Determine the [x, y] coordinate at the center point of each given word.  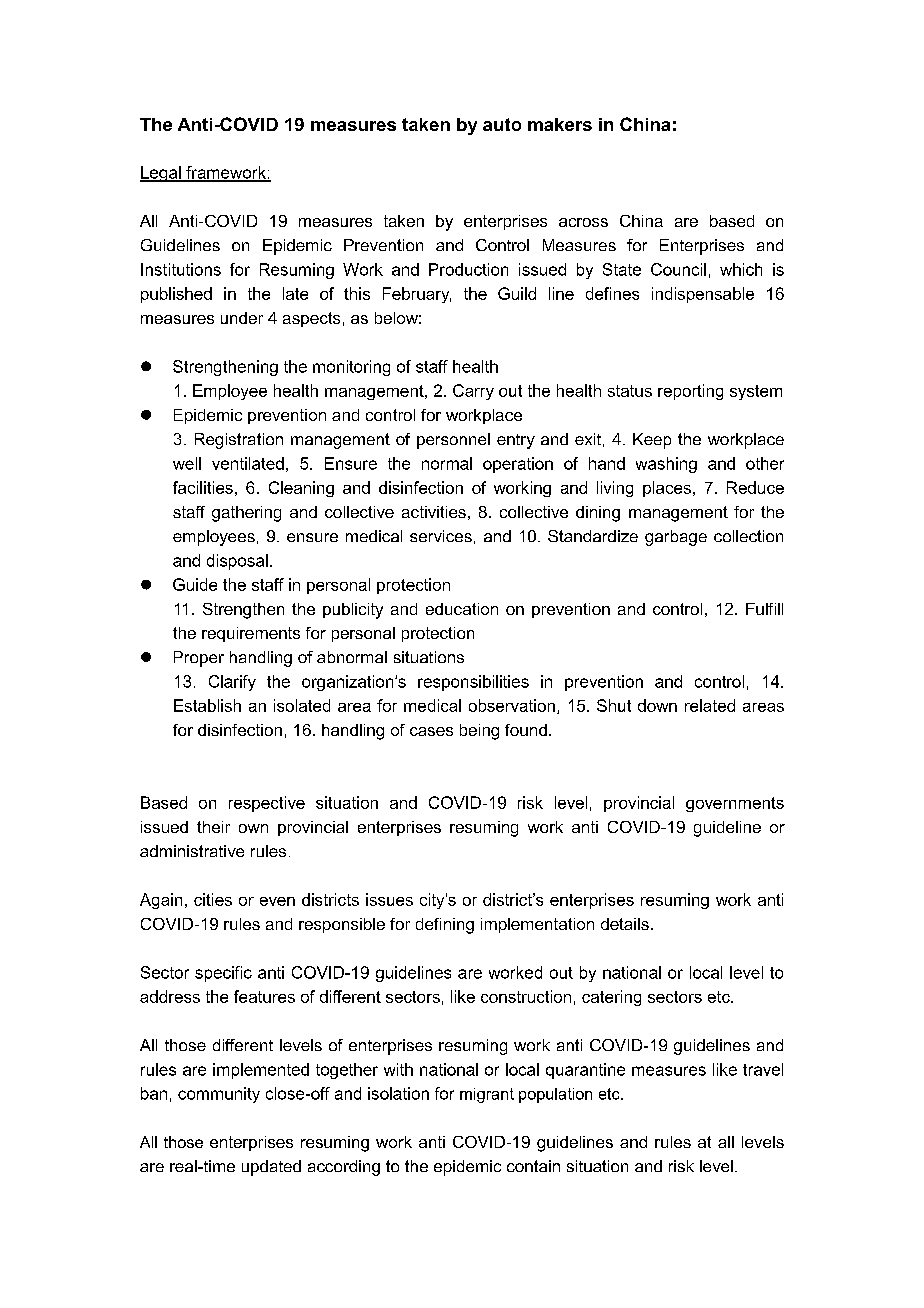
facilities [203, 487]
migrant [487, 1095]
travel [763, 1069]
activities [434, 512]
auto [502, 124]
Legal [161, 174]
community [219, 1095]
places [667, 489]
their [213, 827]
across [583, 222]
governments [735, 804]
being [479, 732]
